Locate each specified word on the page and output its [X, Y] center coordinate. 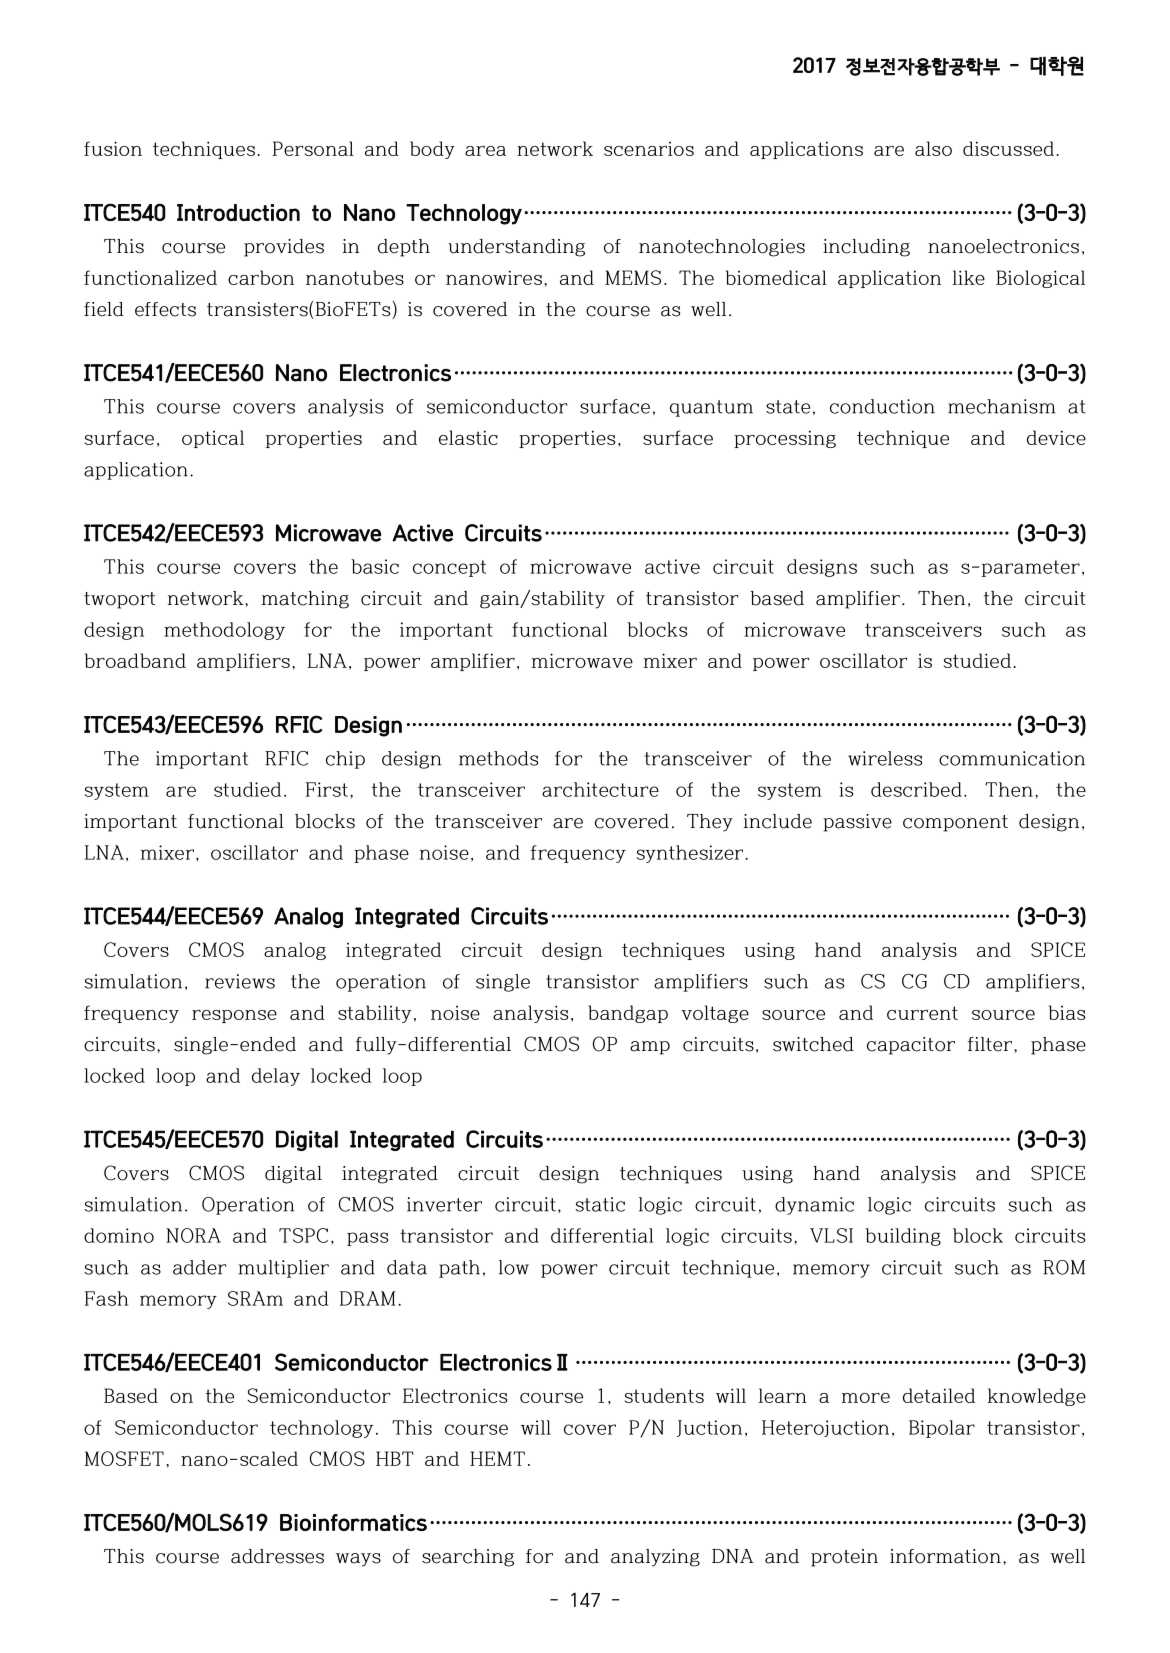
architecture [600, 789]
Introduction [238, 212]
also [933, 148]
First [327, 789]
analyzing [655, 1558]
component [955, 823]
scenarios [649, 149]
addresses [277, 1556]
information [945, 1556]
